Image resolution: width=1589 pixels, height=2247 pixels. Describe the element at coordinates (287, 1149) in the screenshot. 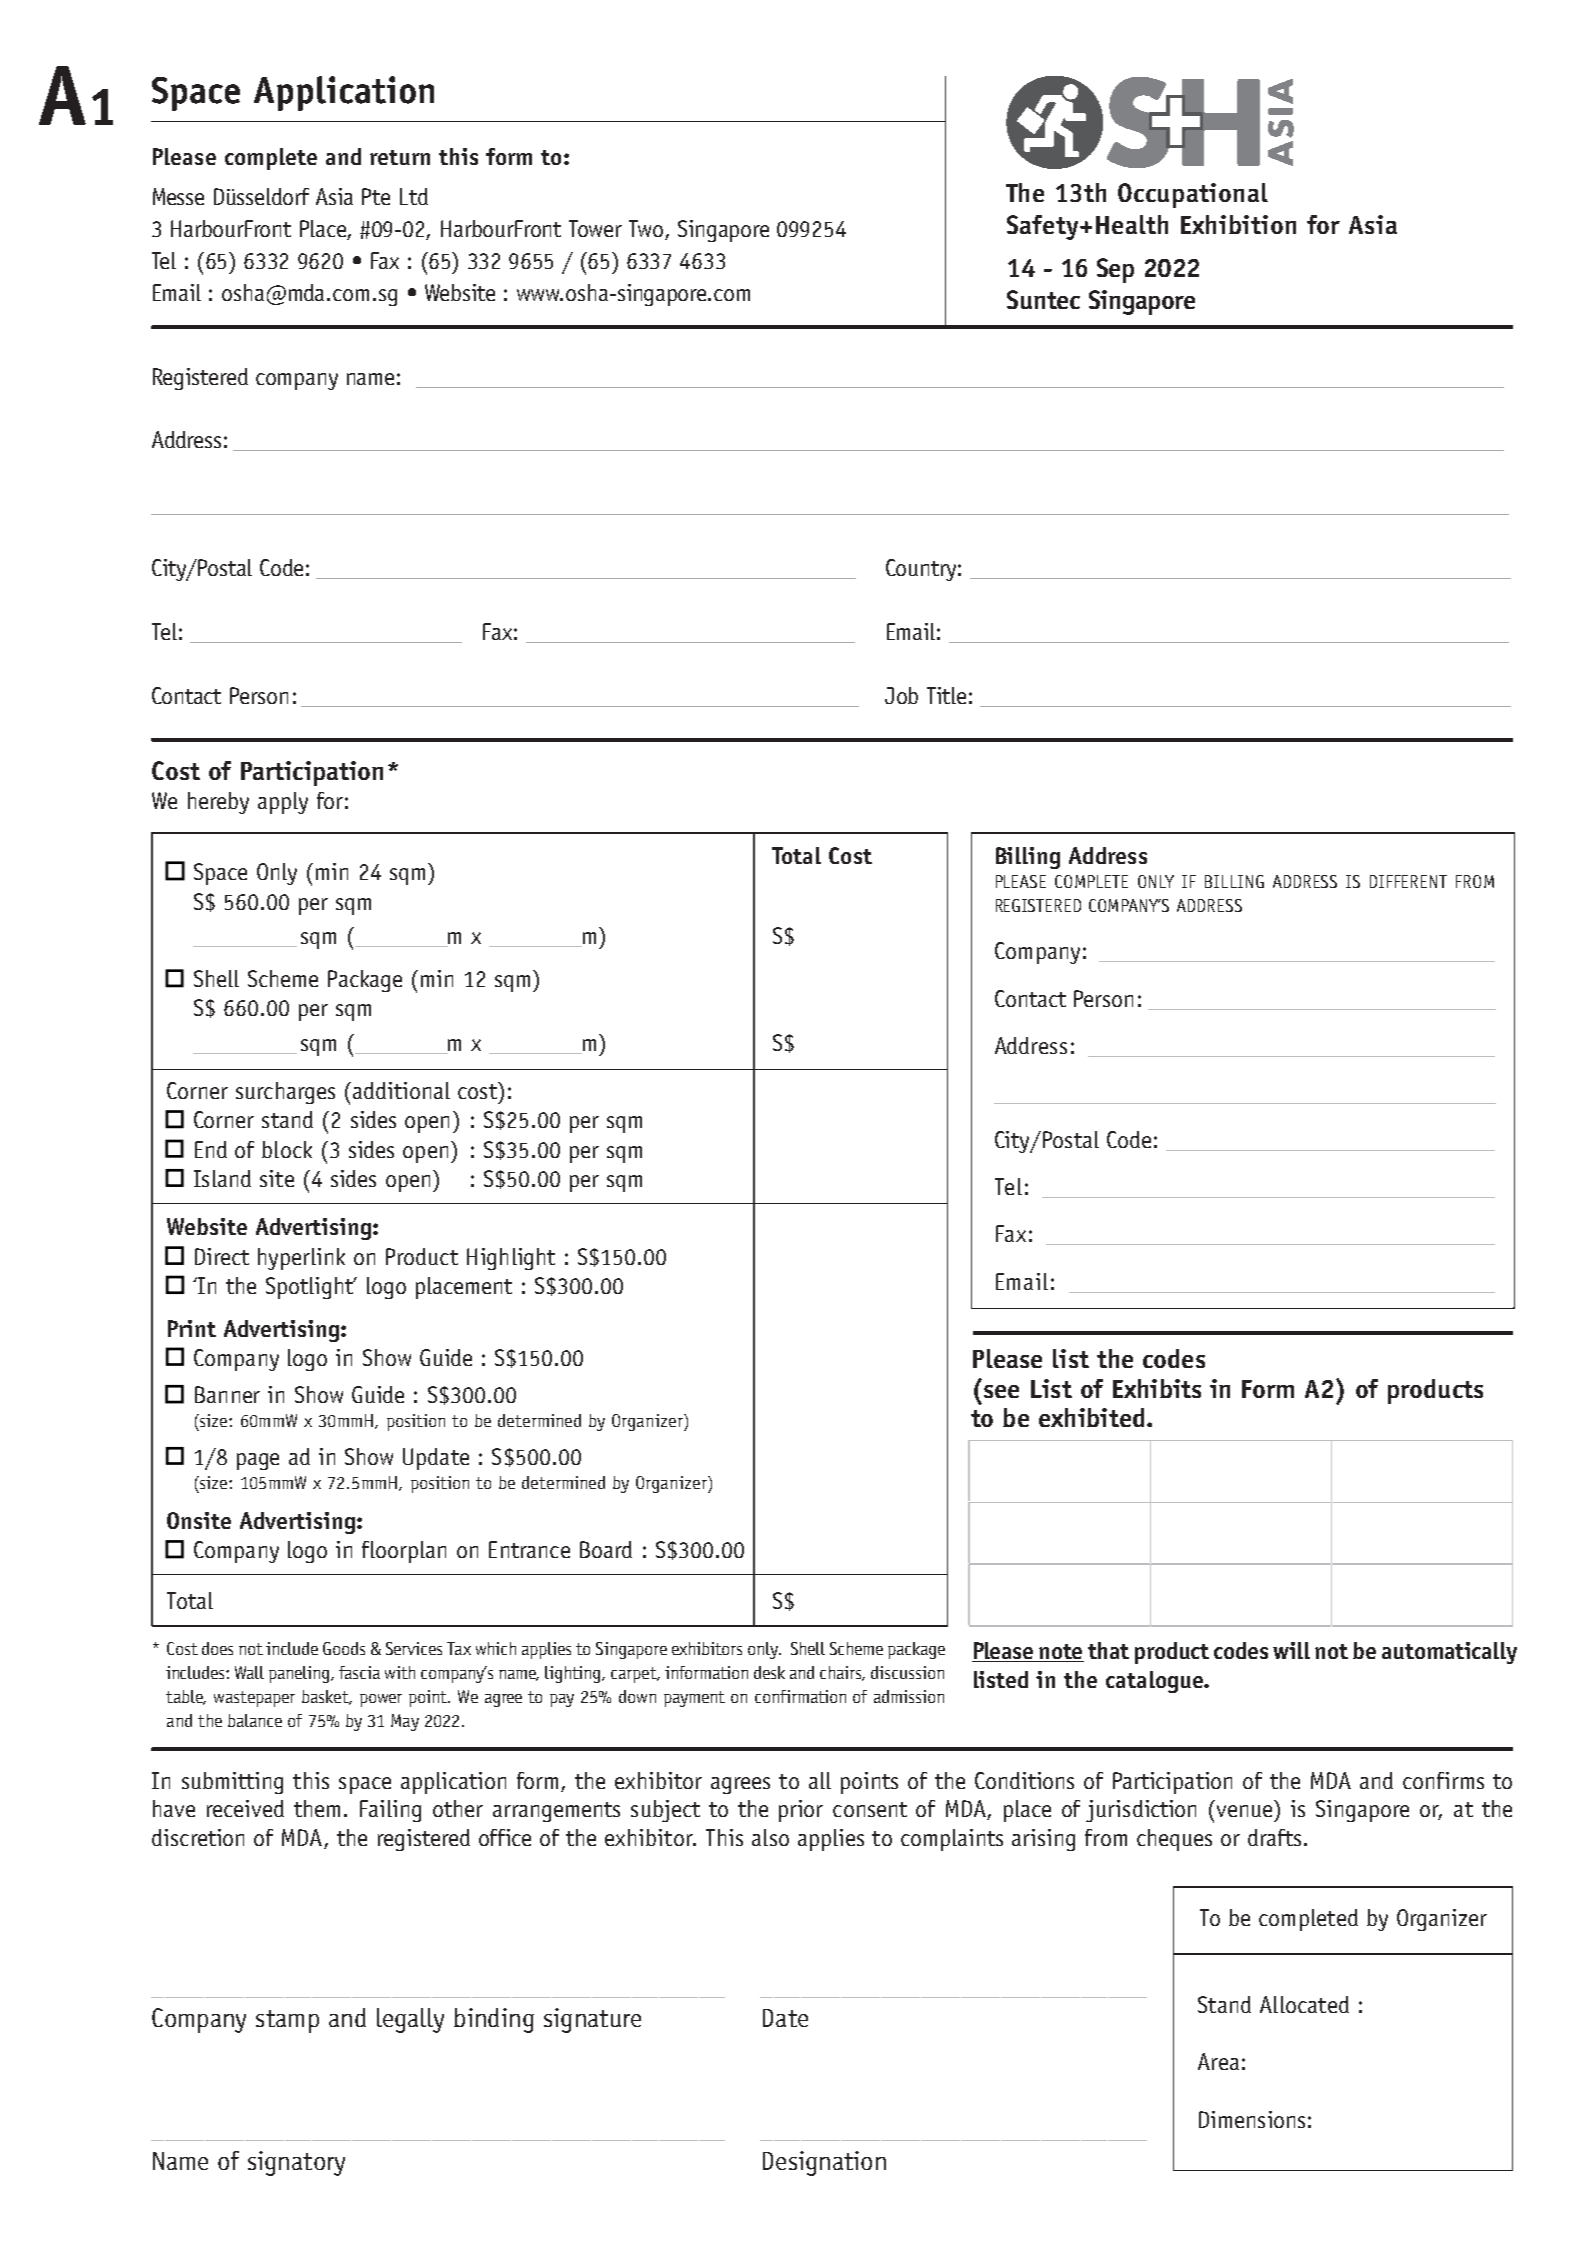

I see `block` at that location.
